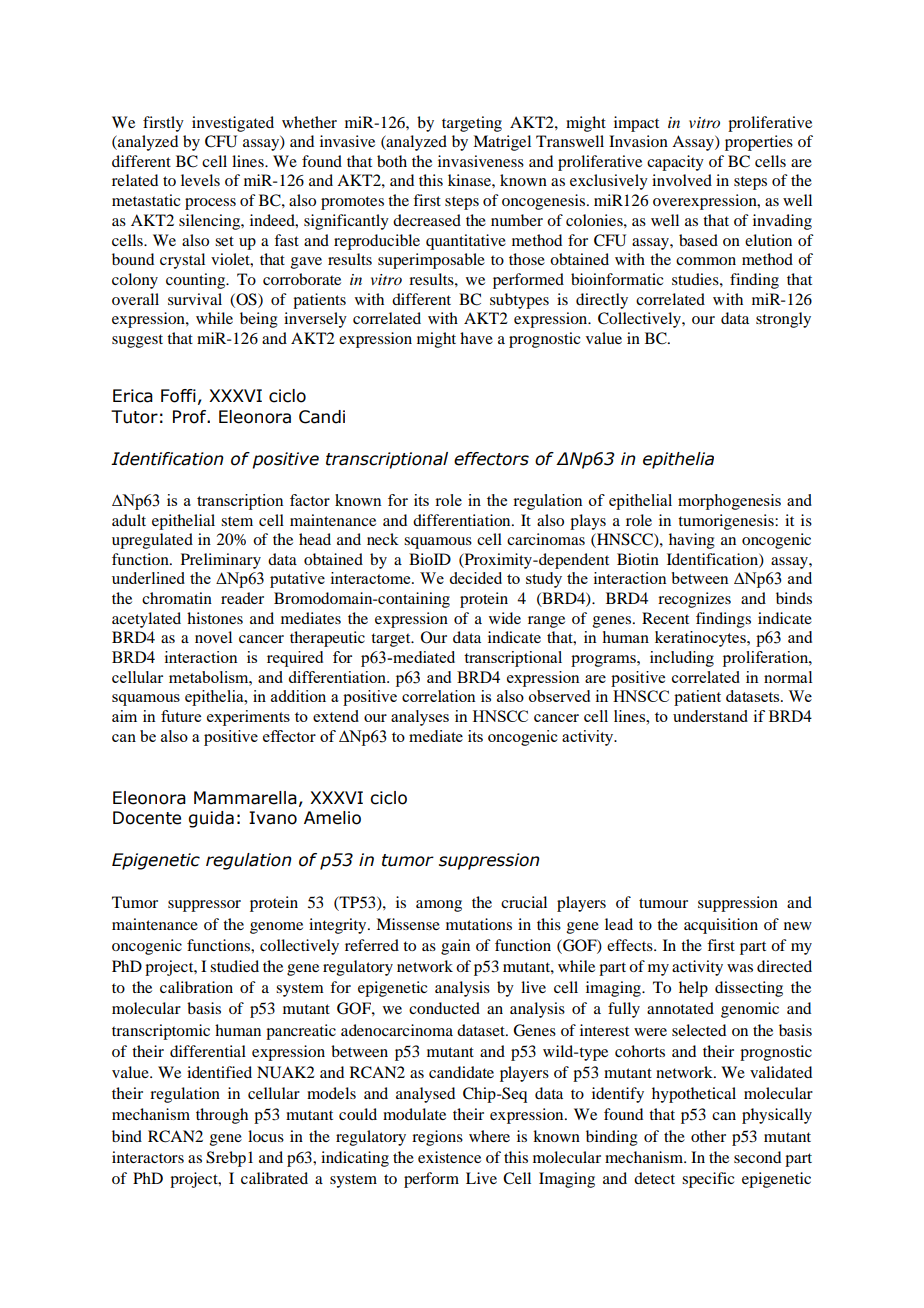 The height and width of the page is (1308, 924). Describe the element at coordinates (200, 180) in the page. I see `levels` at that location.
